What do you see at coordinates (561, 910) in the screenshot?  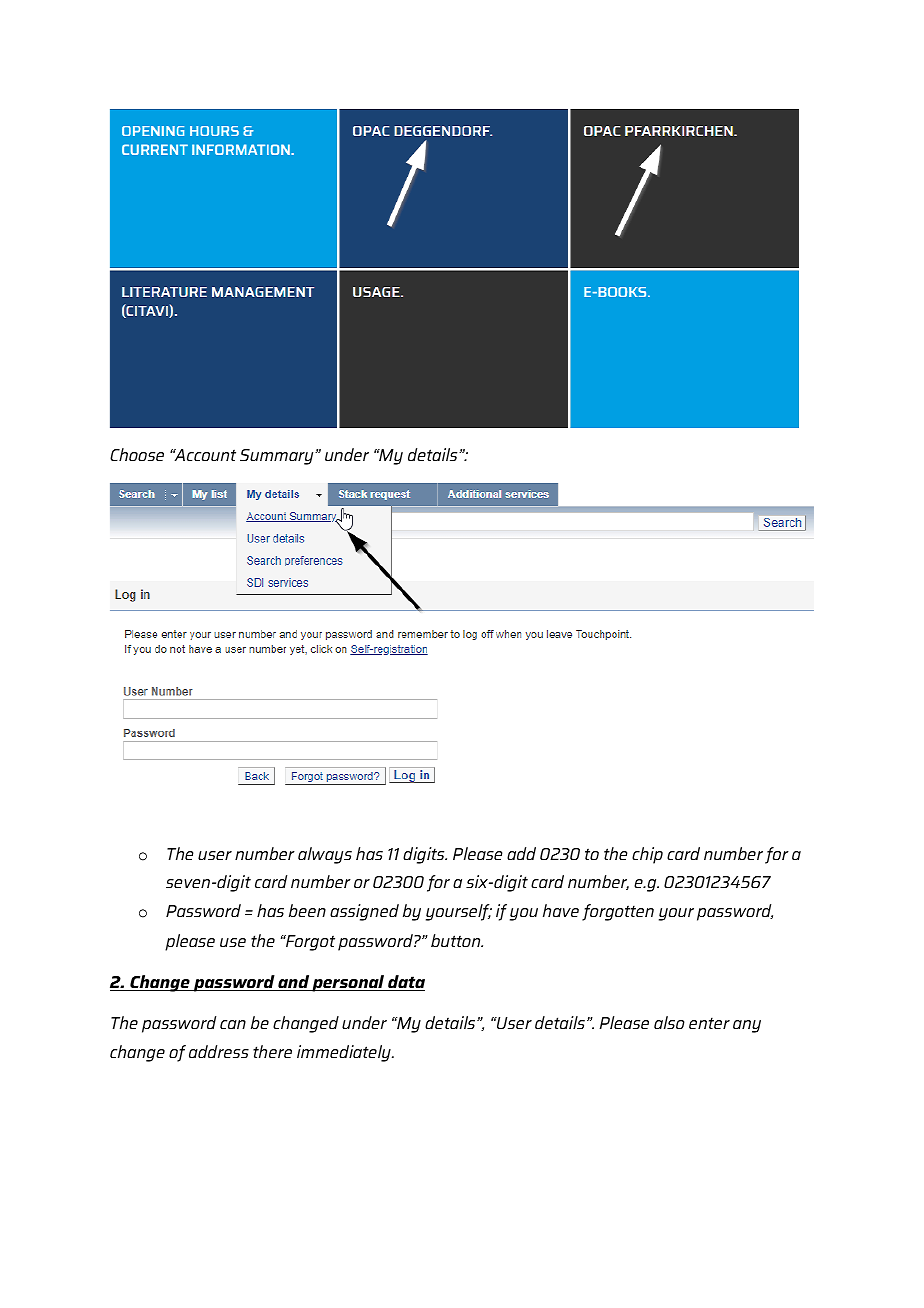 I see `have` at bounding box center [561, 910].
